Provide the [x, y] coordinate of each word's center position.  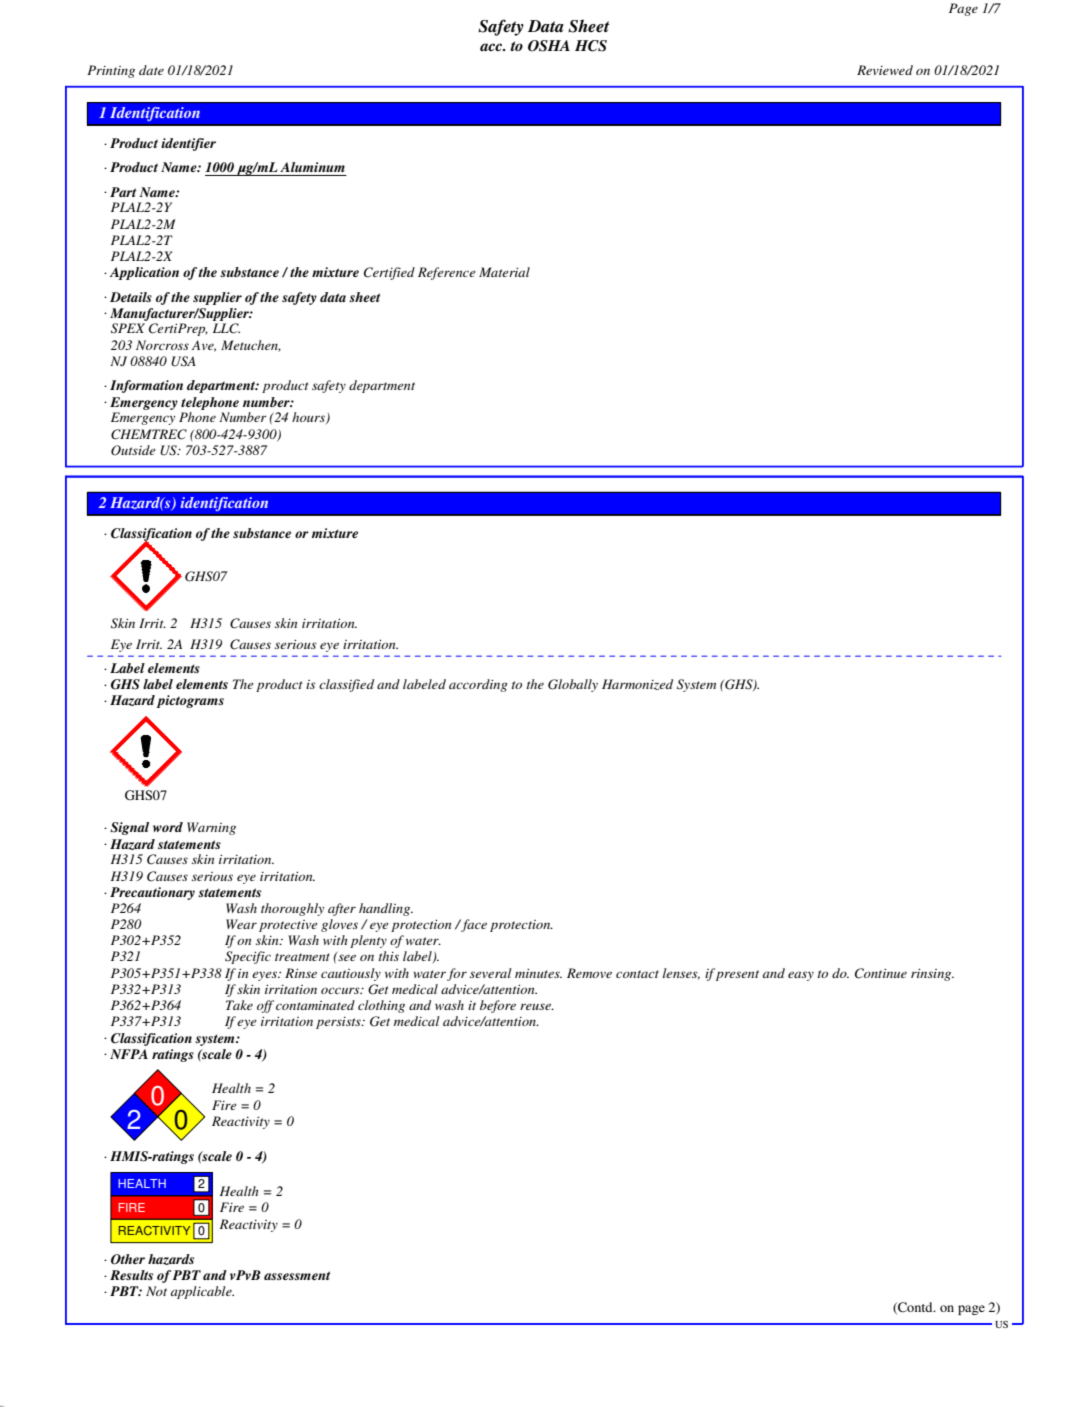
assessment [297, 1275]
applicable [202, 1292]
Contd [915, 1308]
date [151, 70]
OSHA [549, 46]
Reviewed [885, 70]
